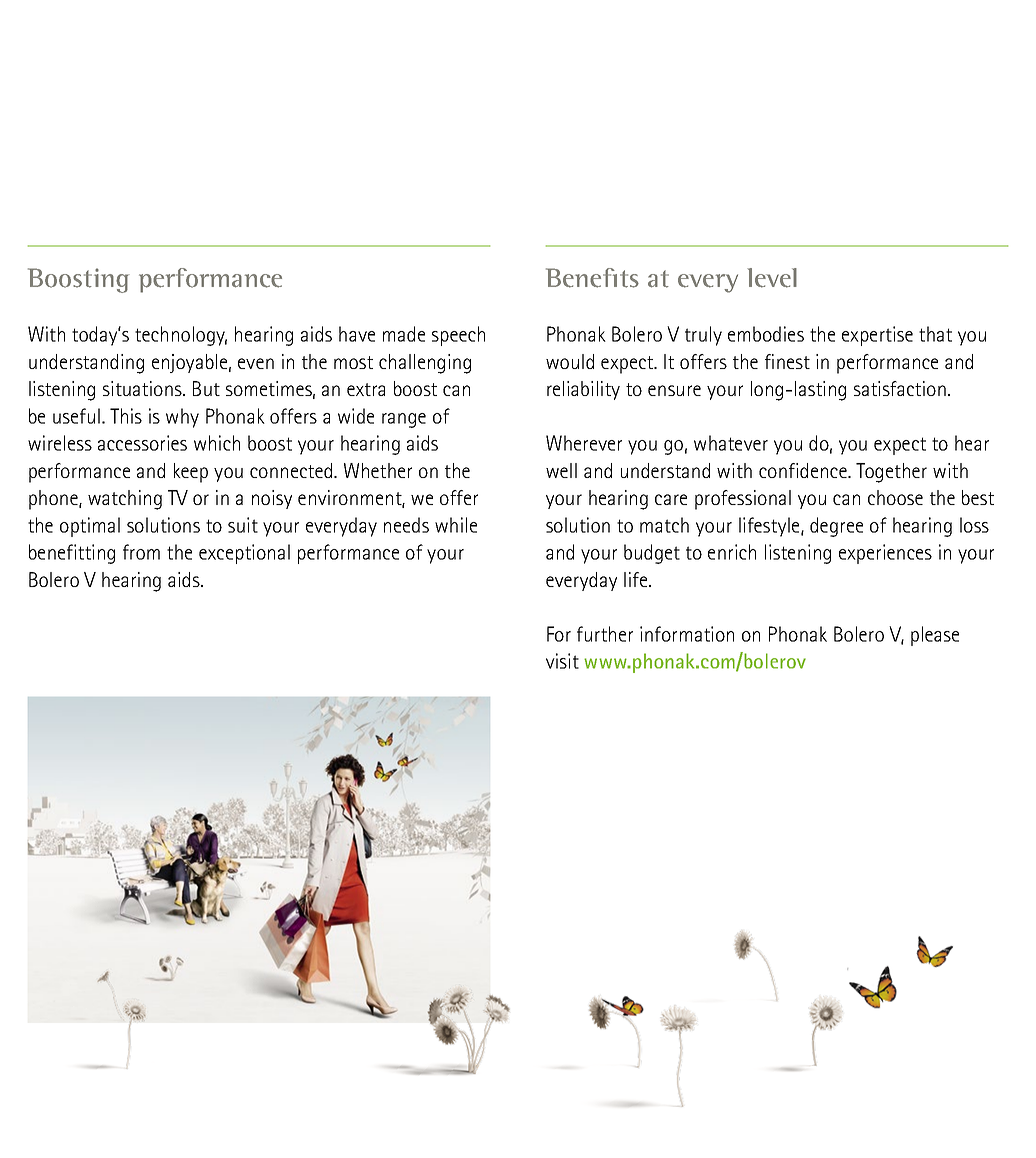  Describe the element at coordinates (652, 554) in the image. I see `budget` at that location.
